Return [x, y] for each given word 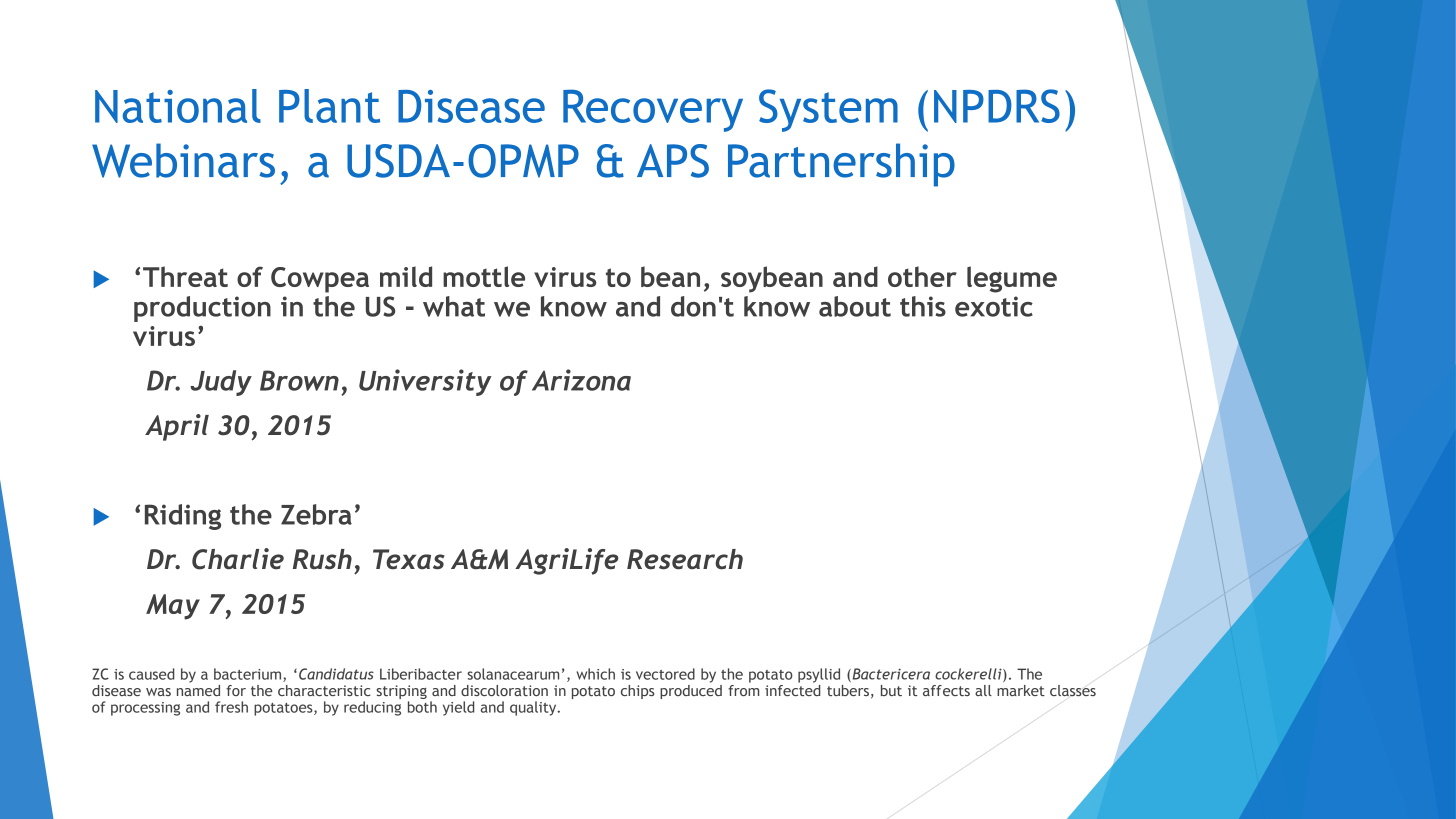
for [236, 690]
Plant [329, 106]
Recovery [653, 110]
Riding [183, 517]
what [454, 306]
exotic [994, 306]
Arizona [581, 380]
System [828, 110]
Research [685, 559]
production [202, 309]
